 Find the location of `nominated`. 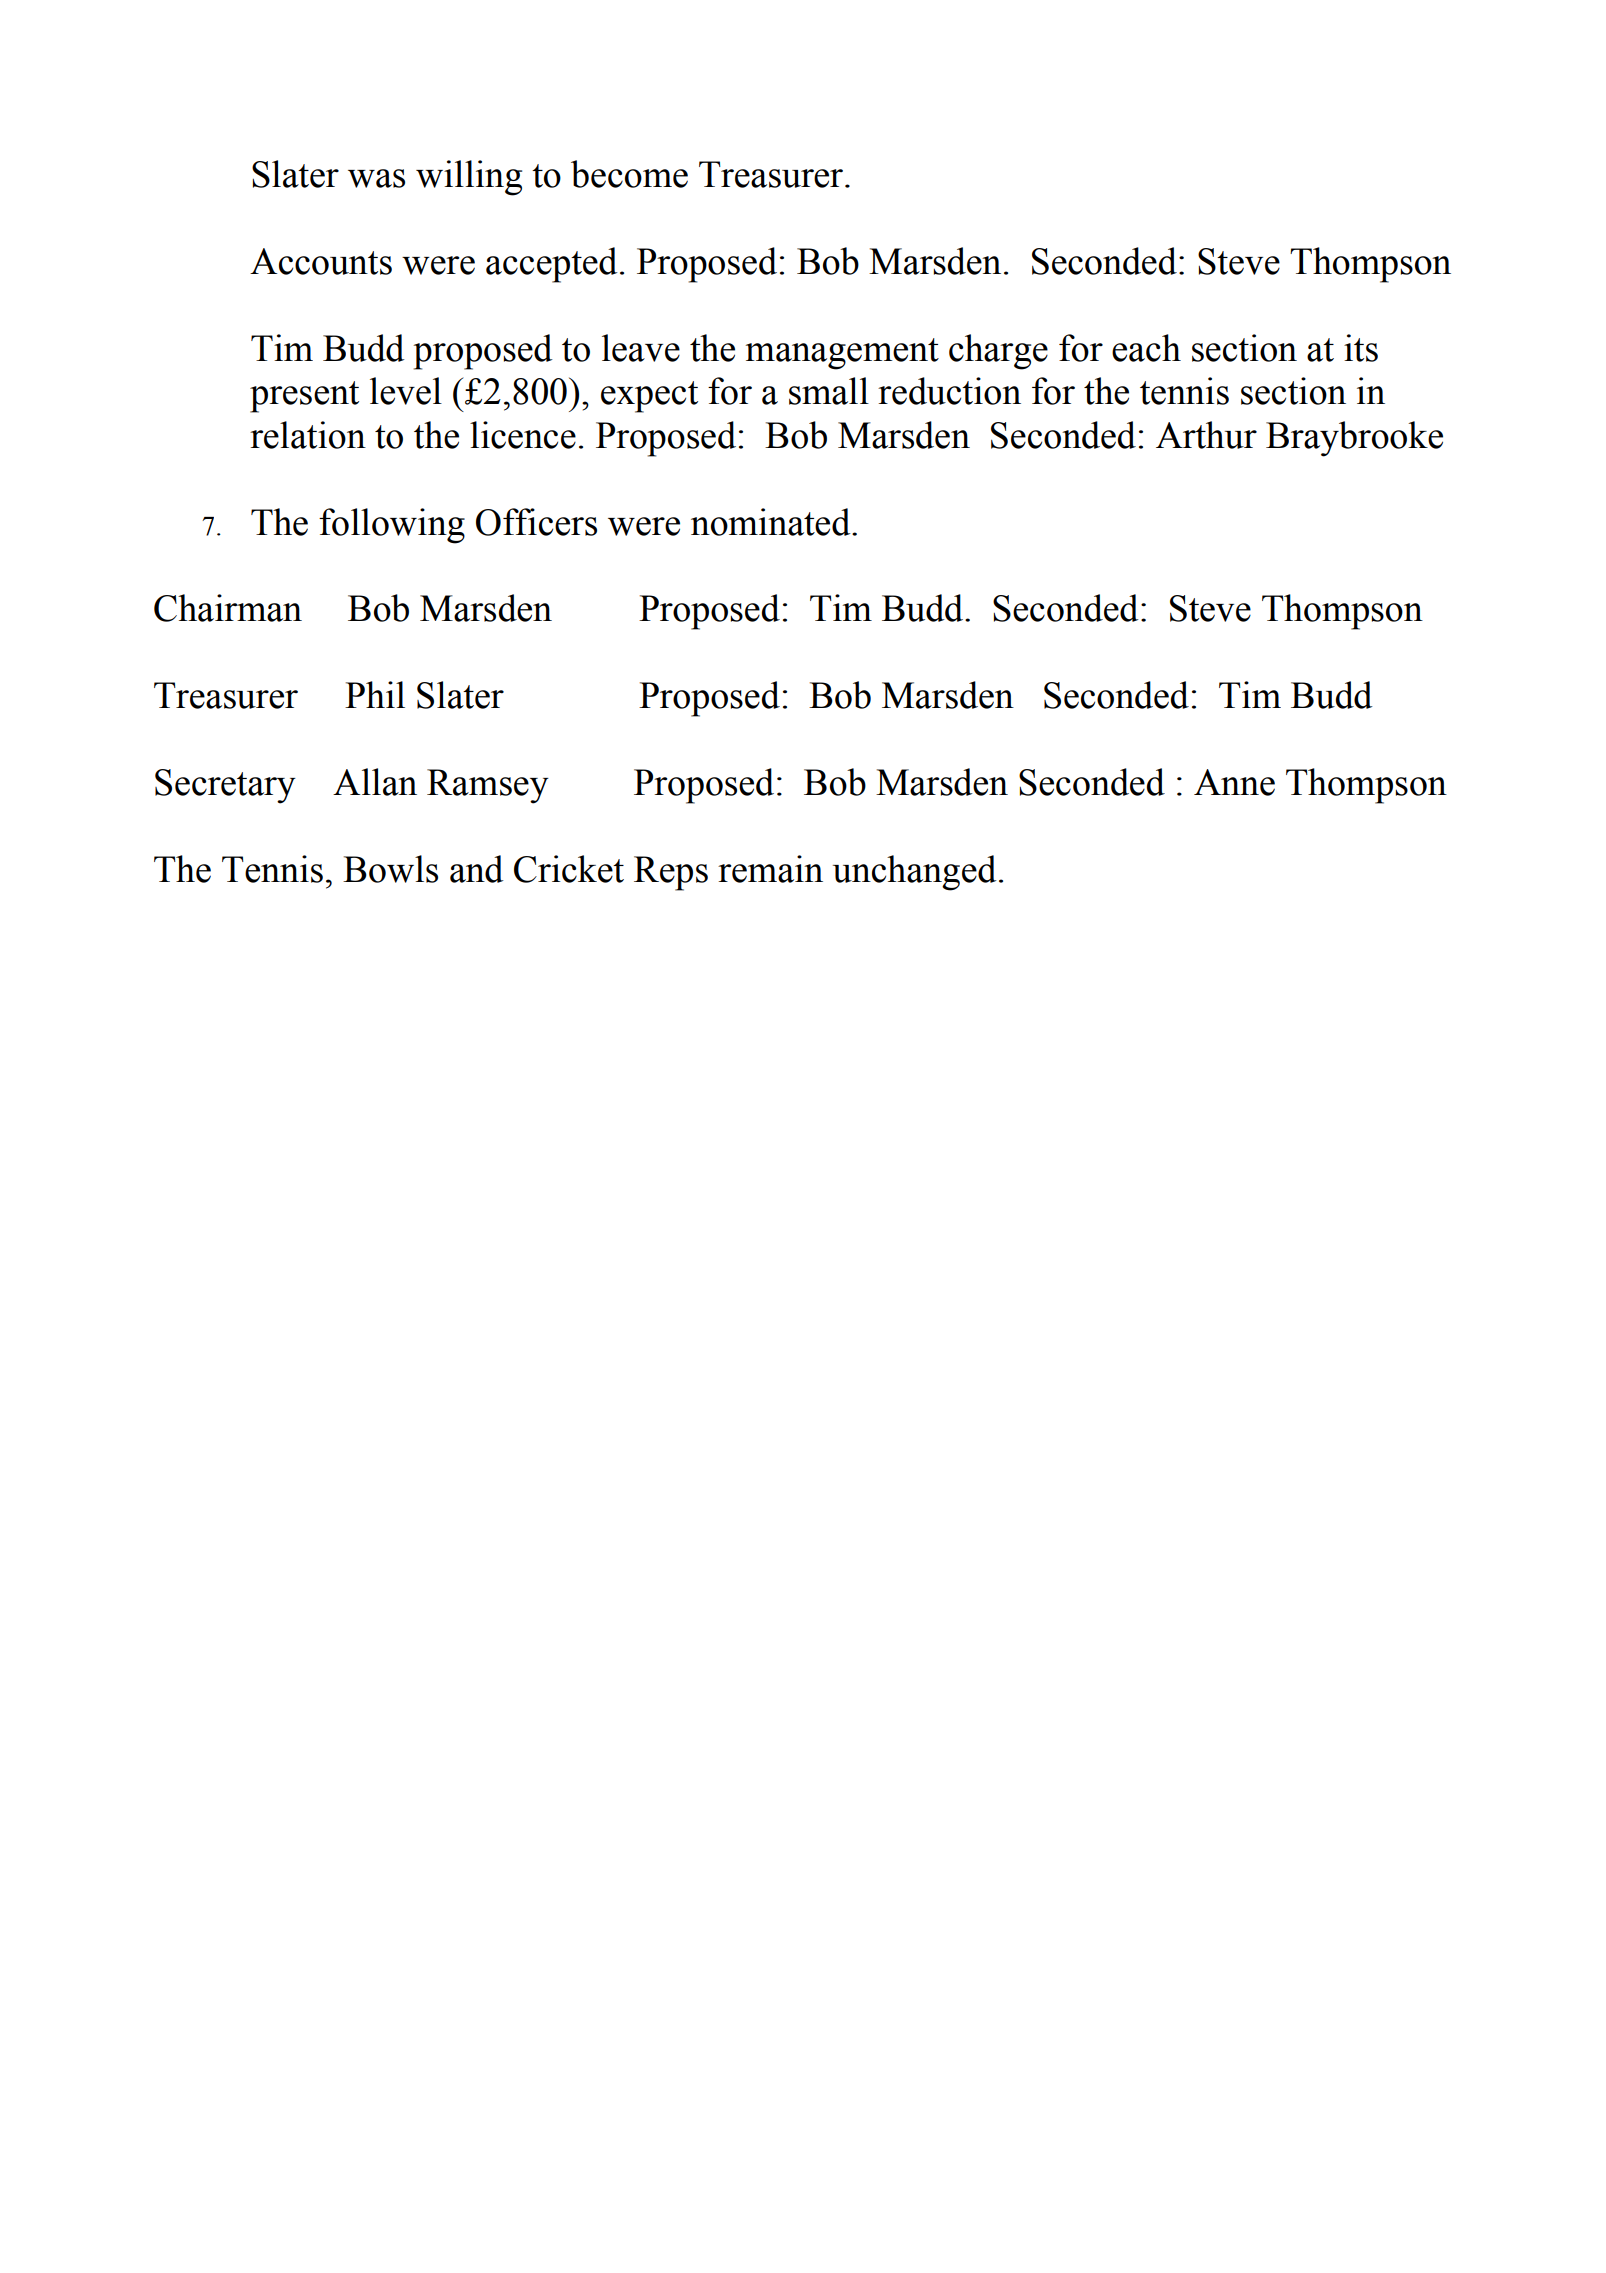

nominated is located at coordinates (772, 522).
